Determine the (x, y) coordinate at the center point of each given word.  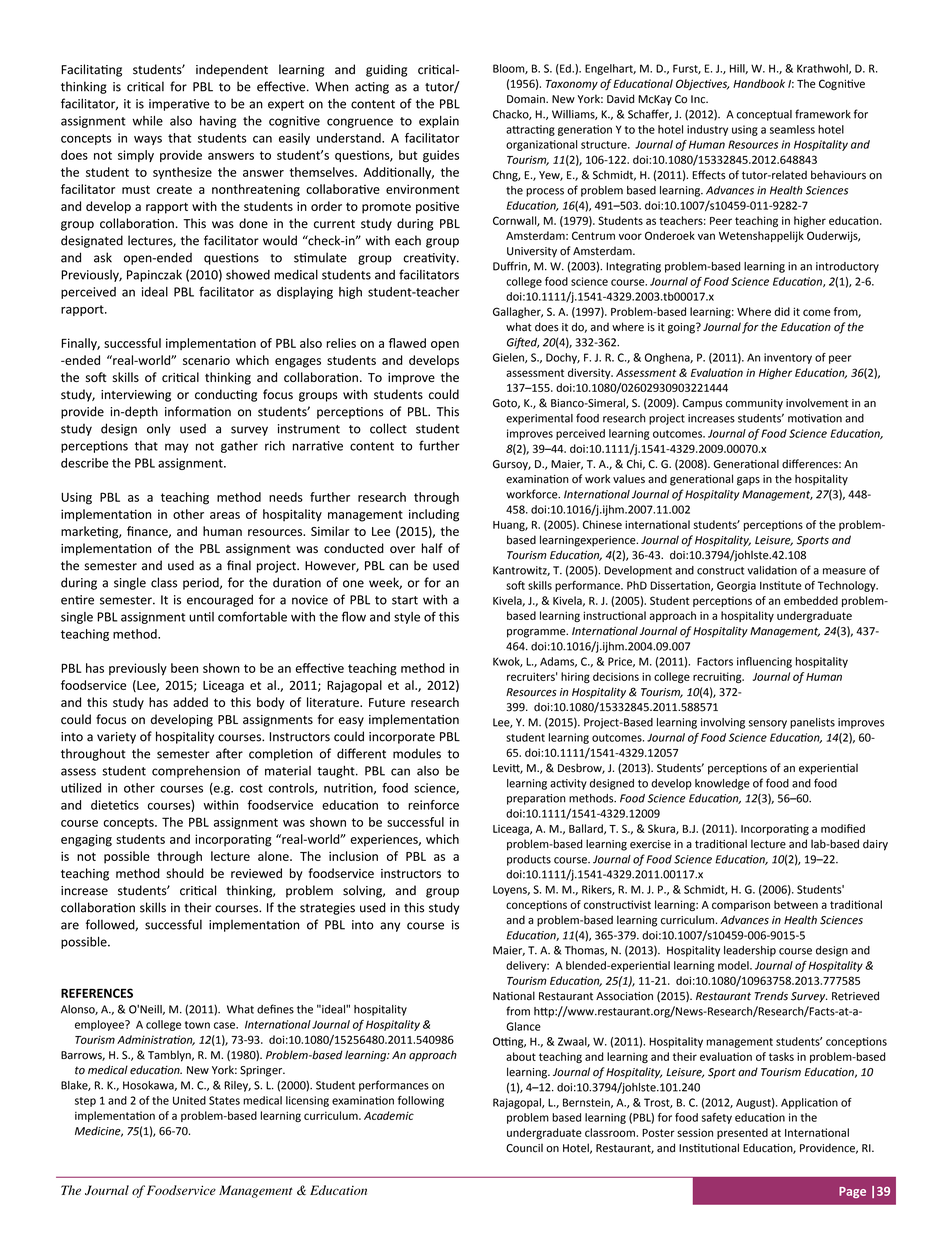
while (147, 121)
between (796, 904)
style (407, 618)
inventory (788, 358)
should (185, 873)
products (529, 860)
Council (524, 1148)
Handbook (759, 83)
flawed (407, 343)
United (189, 1100)
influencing (764, 662)
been (184, 668)
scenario (206, 360)
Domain (527, 99)
